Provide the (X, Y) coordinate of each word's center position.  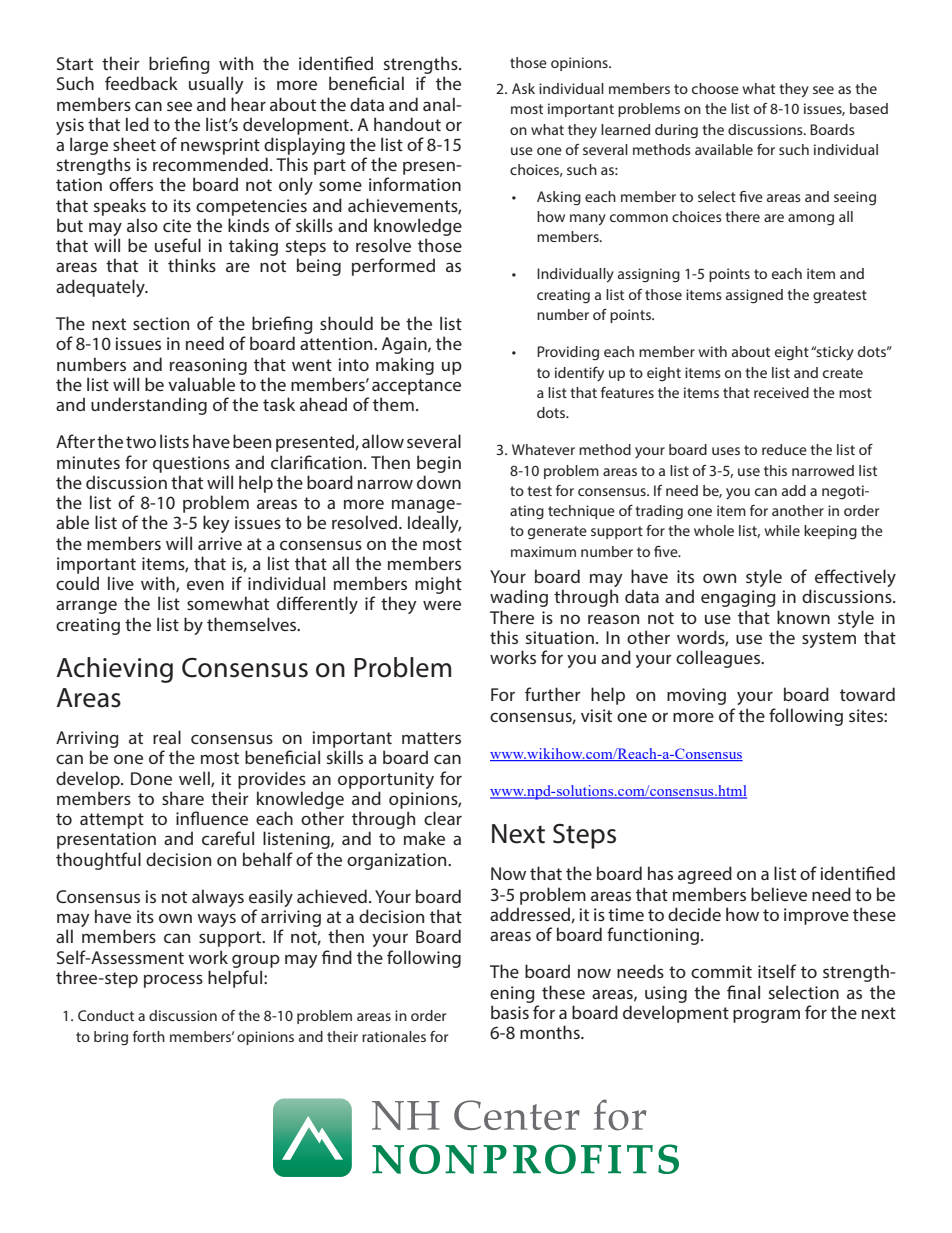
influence (212, 818)
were (442, 605)
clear (443, 818)
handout (407, 124)
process (173, 981)
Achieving (114, 670)
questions (191, 464)
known (803, 617)
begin (439, 464)
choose (715, 88)
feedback (141, 83)
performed (393, 267)
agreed (705, 875)
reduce (784, 449)
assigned (754, 296)
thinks (192, 265)
